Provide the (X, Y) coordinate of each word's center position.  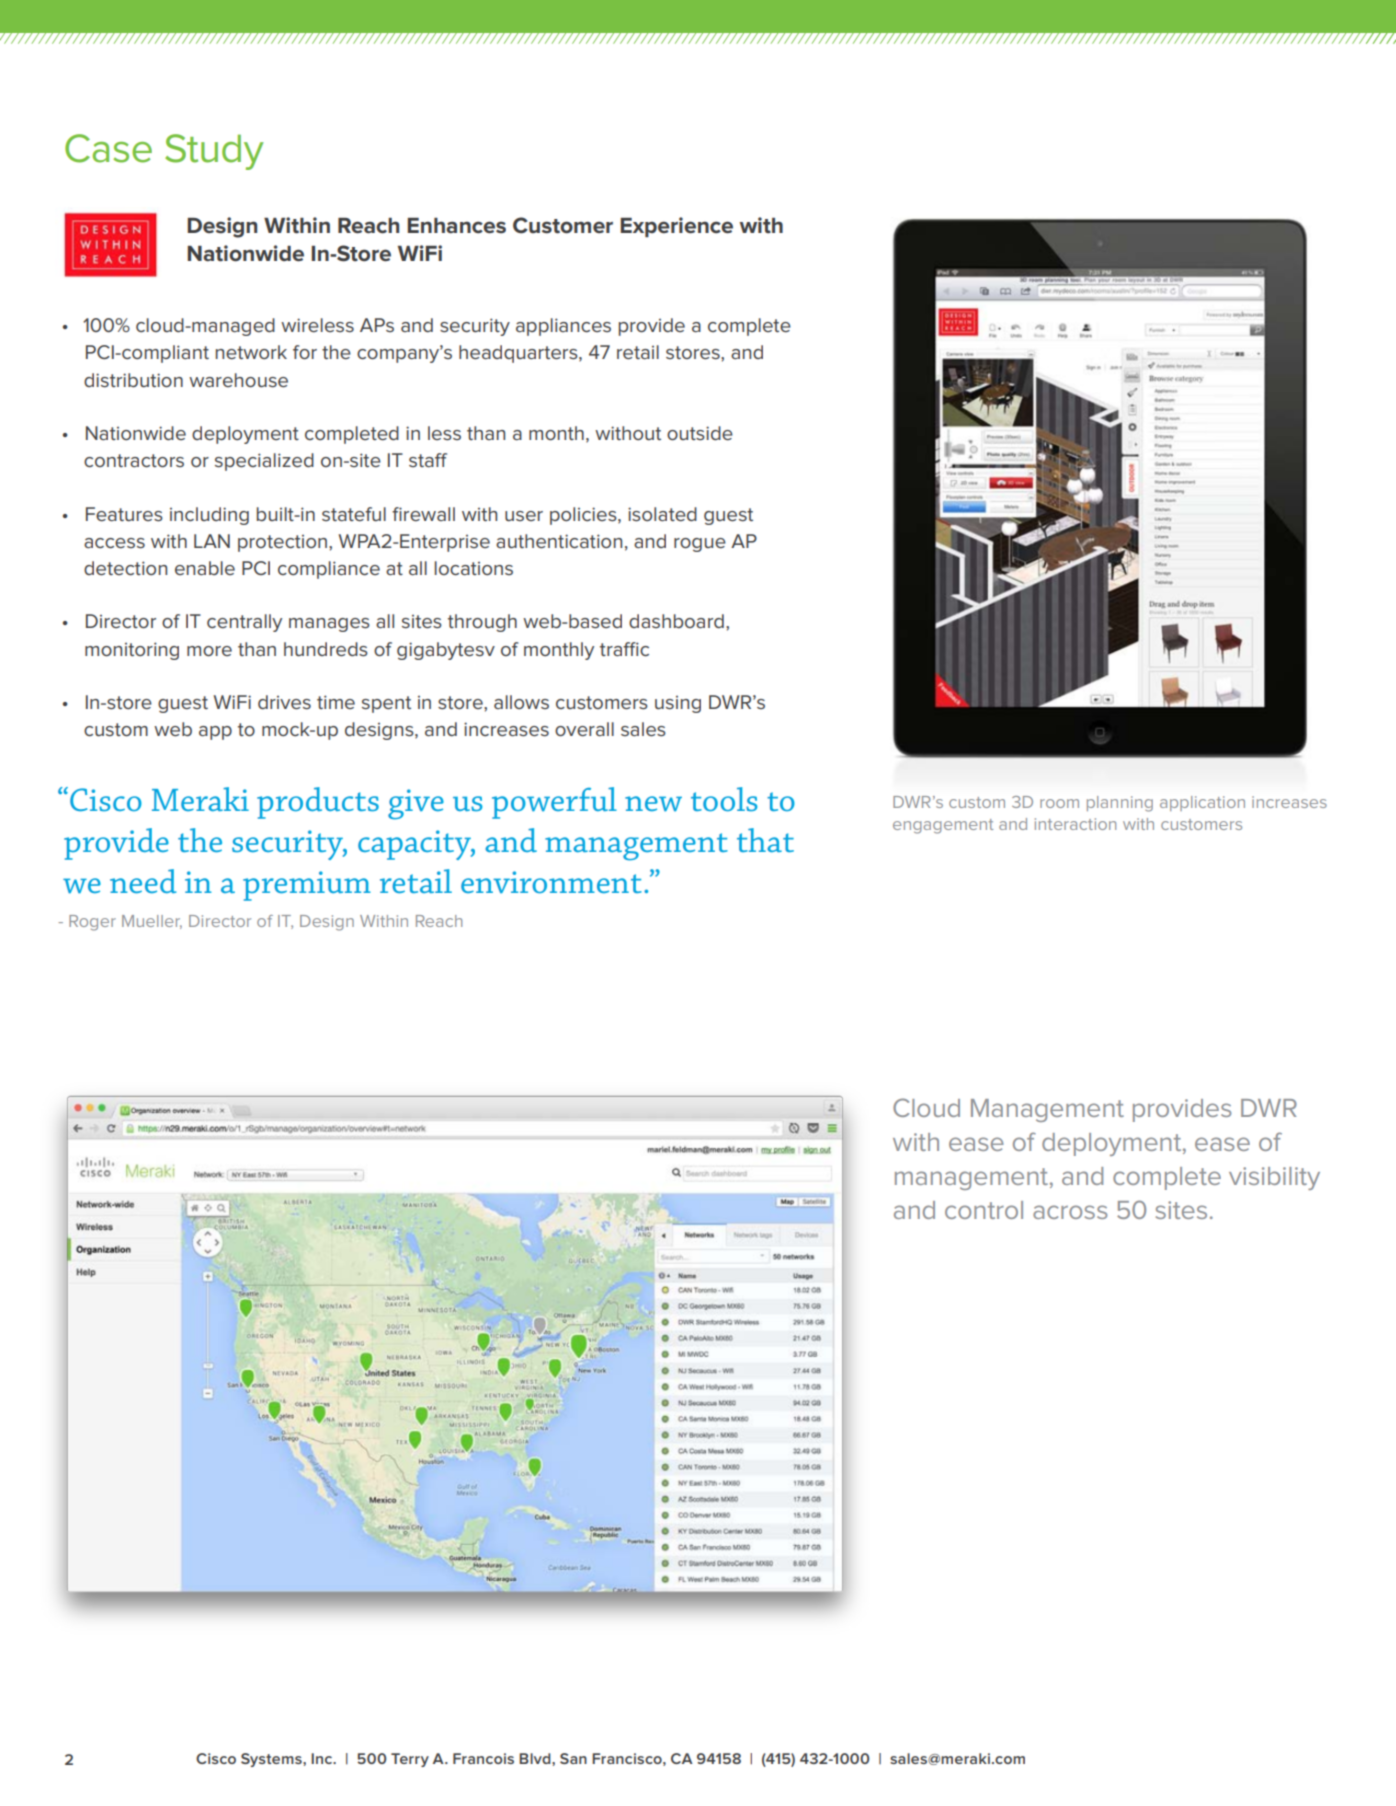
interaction (1075, 824)
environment (551, 882)
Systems (272, 1760)
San (573, 1758)
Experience (676, 227)
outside (700, 433)
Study (214, 152)
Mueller (152, 922)
